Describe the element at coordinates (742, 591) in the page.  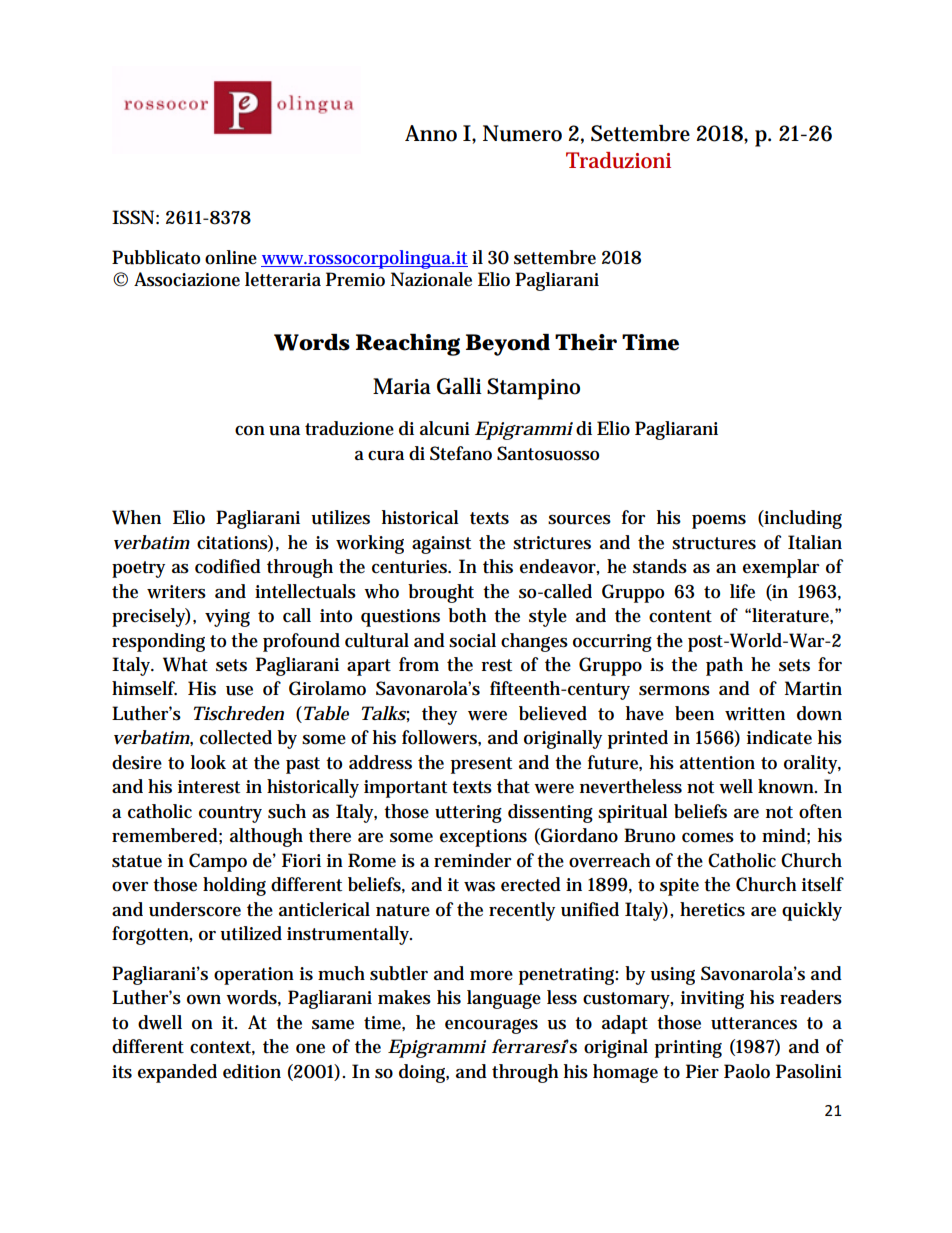
I see `life` at that location.
